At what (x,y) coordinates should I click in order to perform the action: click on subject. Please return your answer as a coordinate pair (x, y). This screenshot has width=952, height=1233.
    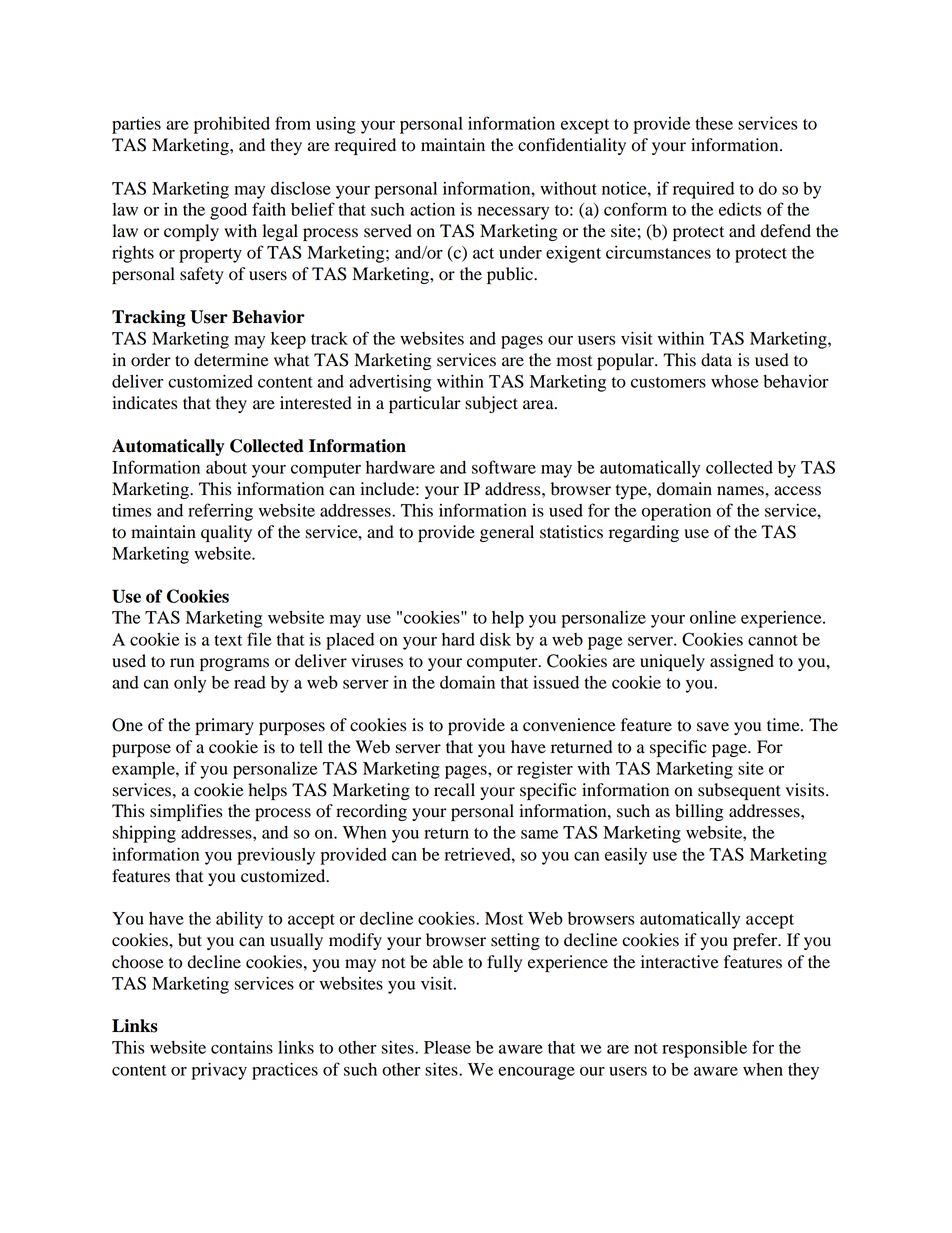
    Looking at the image, I should click on (491, 404).
